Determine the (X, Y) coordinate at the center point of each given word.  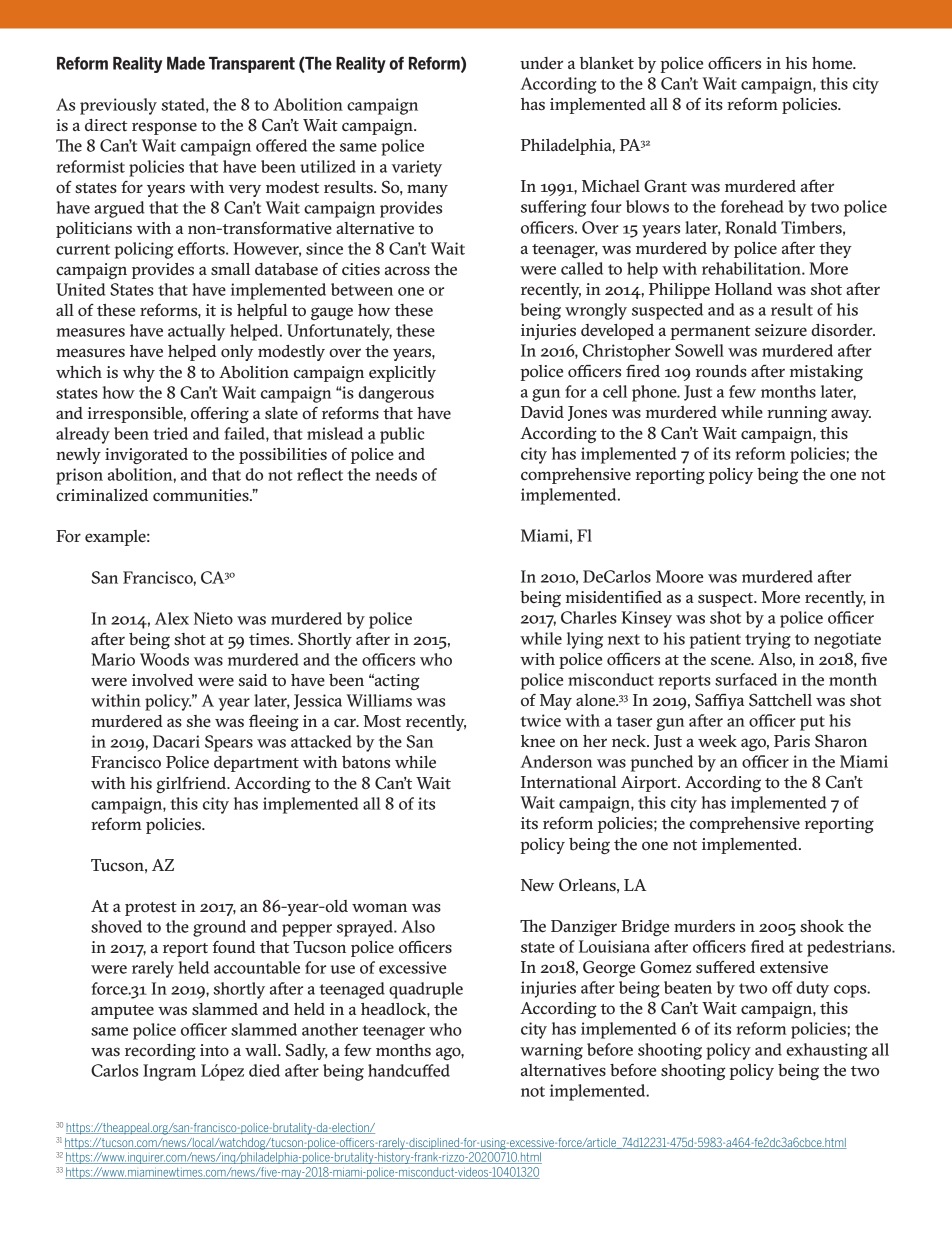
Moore (679, 576)
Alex (172, 618)
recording (160, 1052)
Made (186, 63)
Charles (589, 617)
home (833, 63)
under (541, 63)
